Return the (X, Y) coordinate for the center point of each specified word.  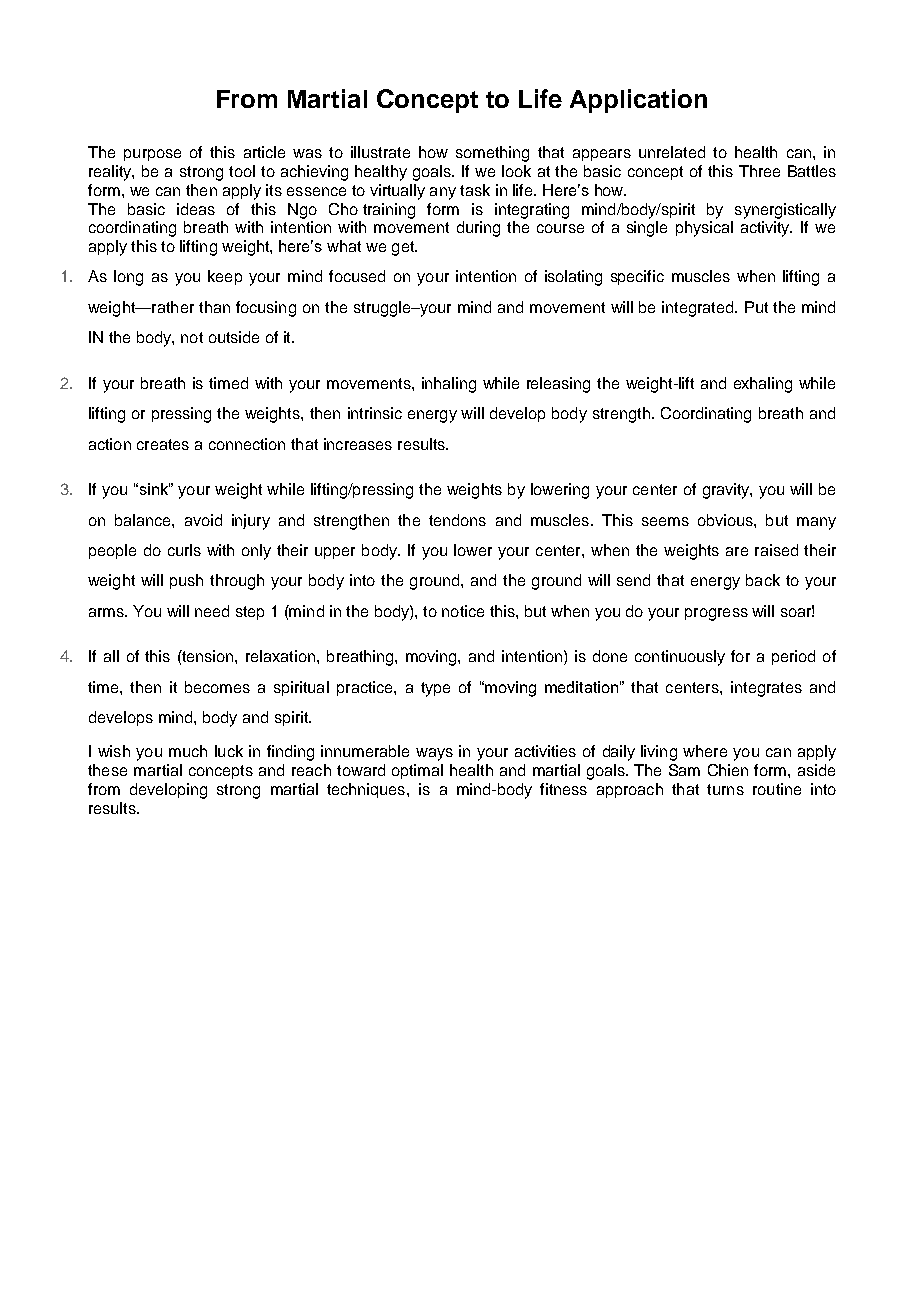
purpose (152, 155)
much (188, 751)
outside (234, 337)
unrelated (672, 152)
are (737, 551)
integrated (699, 309)
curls (184, 550)
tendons (457, 520)
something (492, 154)
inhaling (449, 385)
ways (434, 754)
